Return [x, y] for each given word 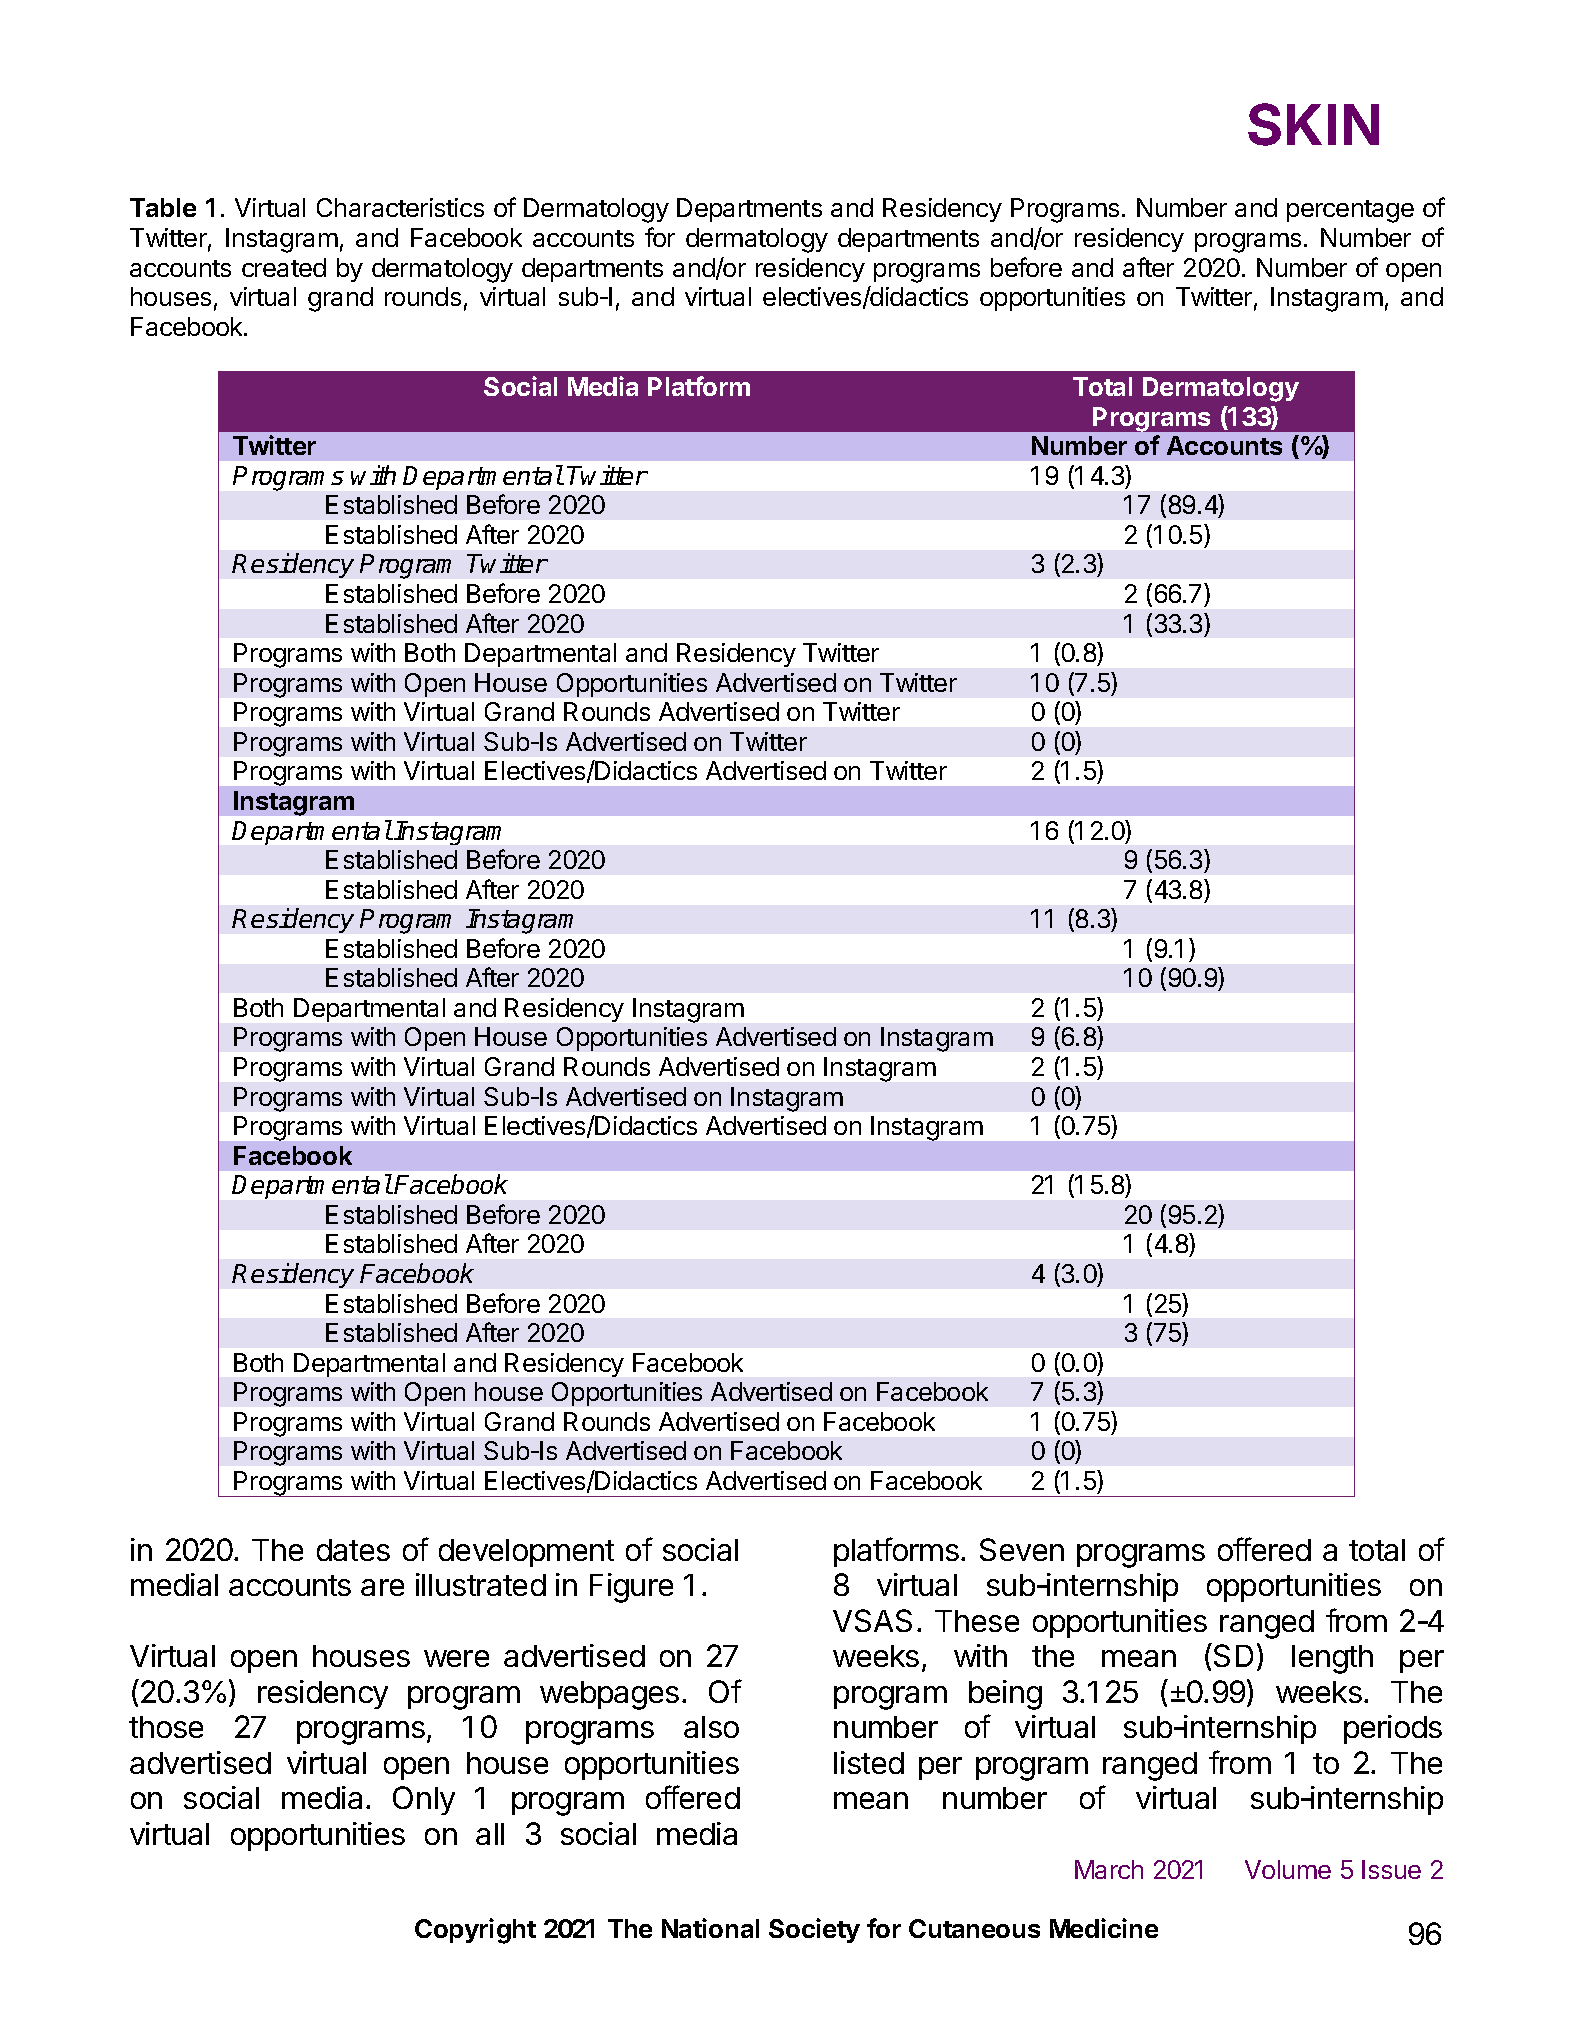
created [284, 267]
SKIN [1313, 124]
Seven [1022, 1549]
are [382, 1587]
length [1332, 1659]
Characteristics [400, 207]
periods [1393, 1729]
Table [163, 207]
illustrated [481, 1584]
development [526, 1553]
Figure [631, 1588]
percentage [1350, 211]
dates [353, 1550]
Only [424, 1800]
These [977, 1621]
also [711, 1727]
